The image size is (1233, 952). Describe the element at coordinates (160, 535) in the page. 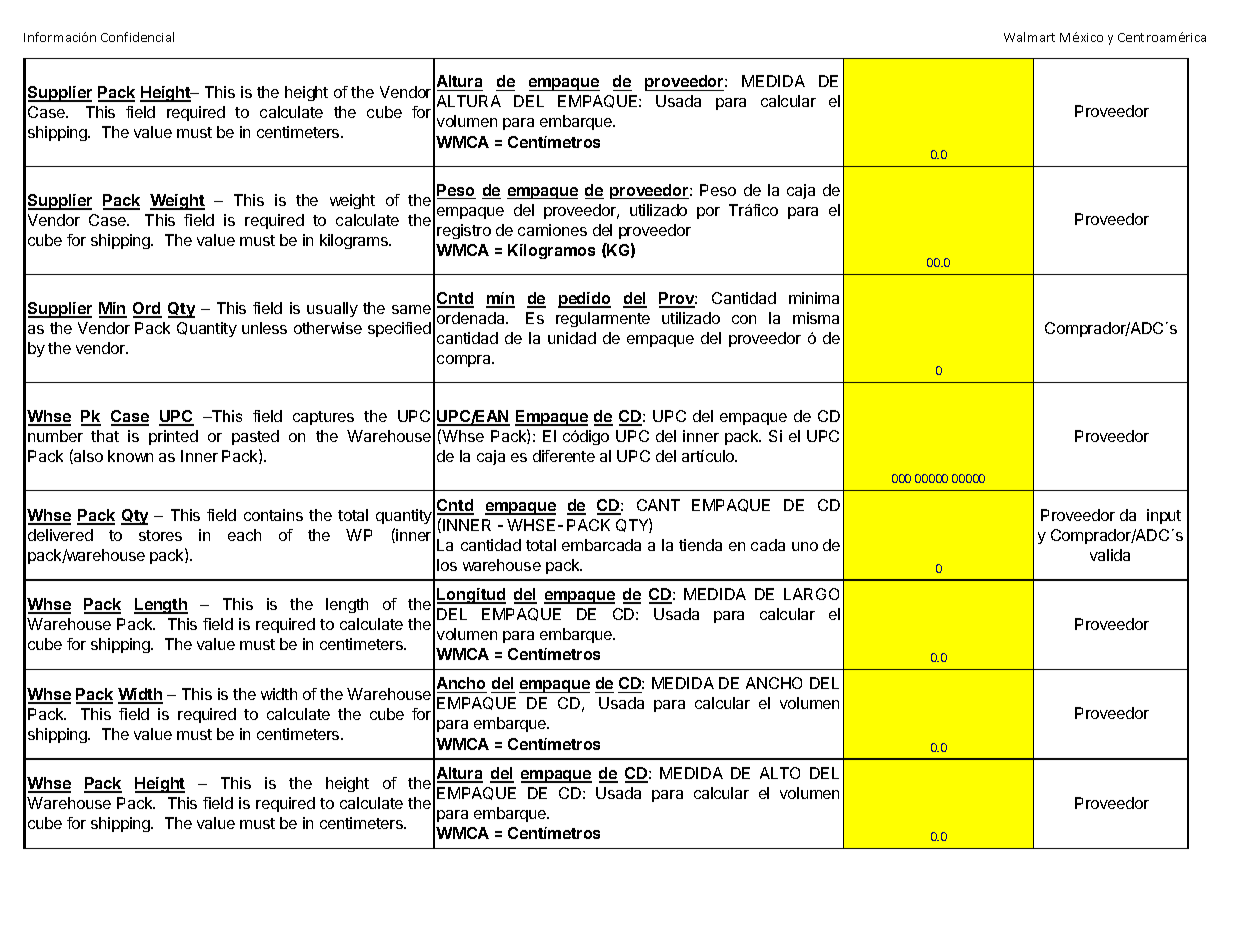

I see `stores` at that location.
